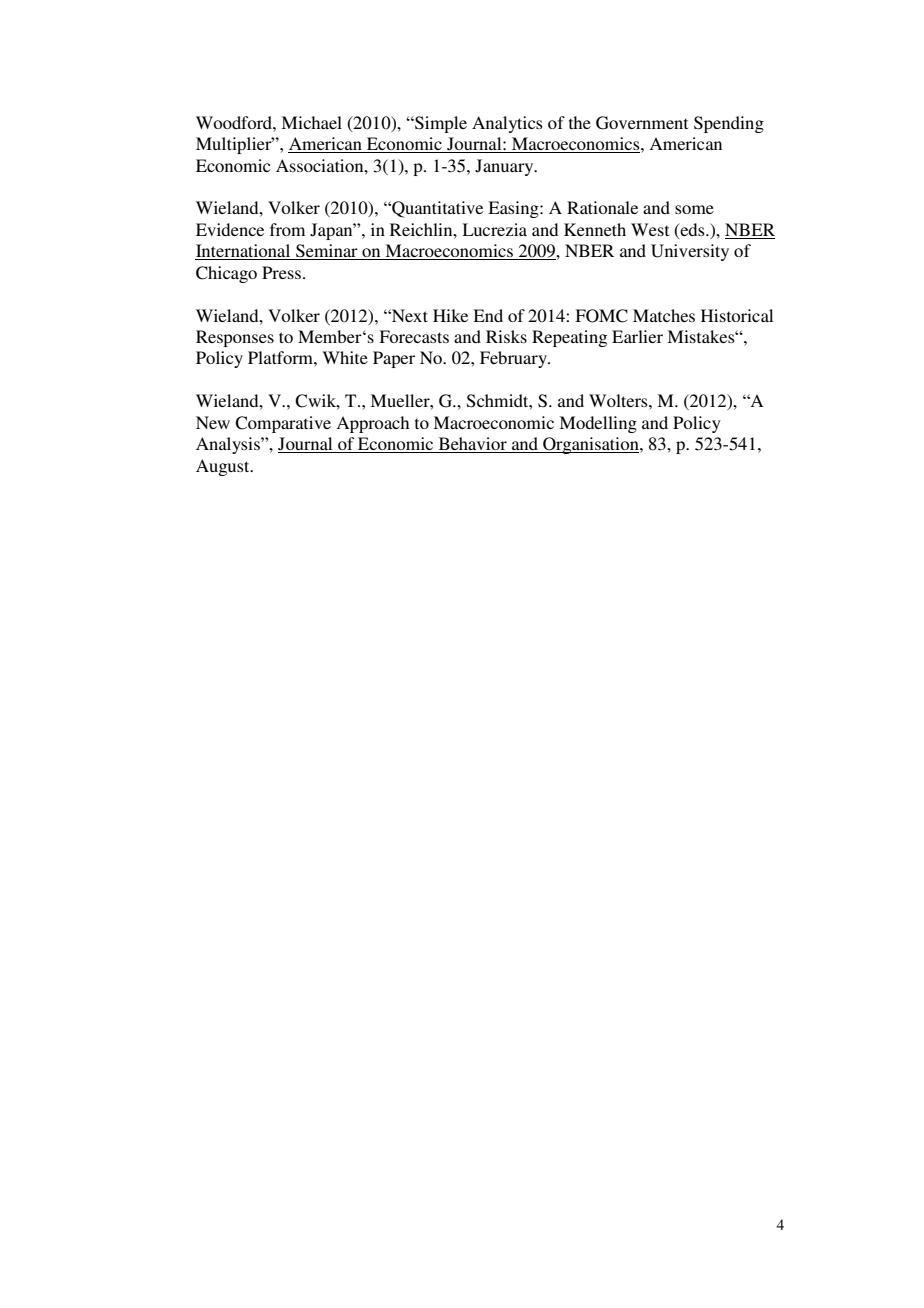 Image resolution: width=924 pixels, height=1308 pixels. I want to click on Hike, so click(450, 315).
